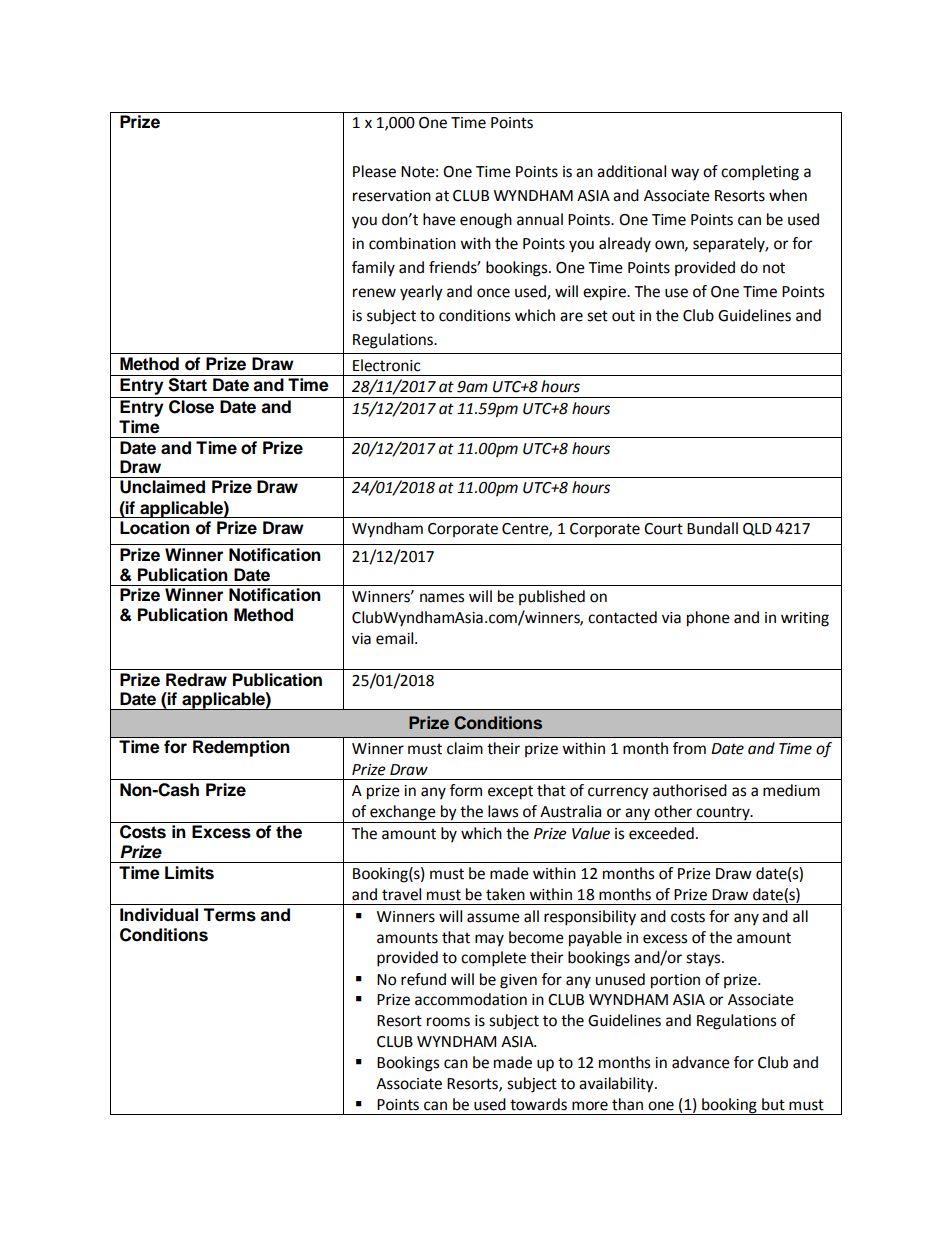 The height and width of the screenshot is (1233, 952). What do you see at coordinates (442, 598) in the screenshot?
I see `names` at bounding box center [442, 598].
